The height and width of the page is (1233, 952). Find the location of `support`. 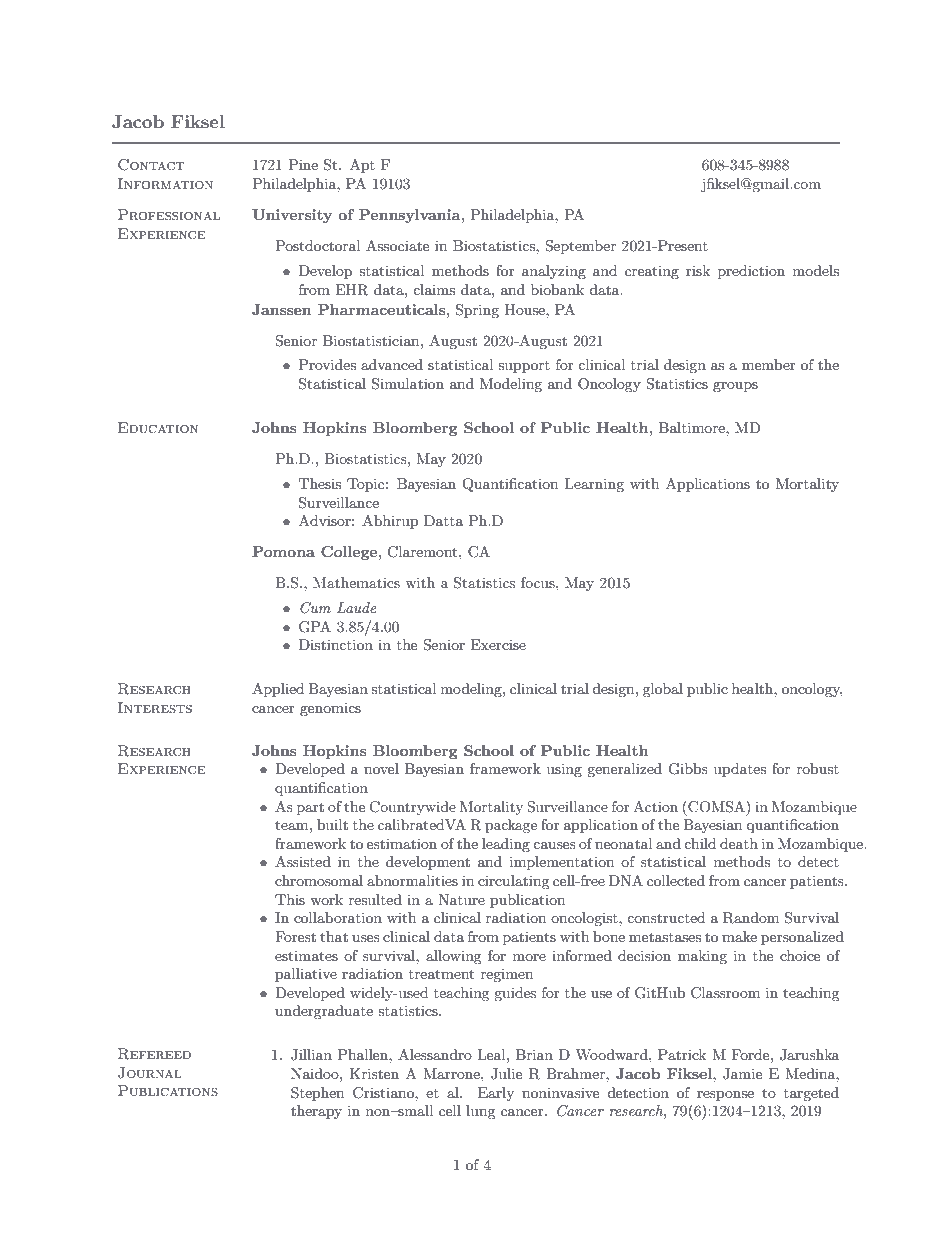

support is located at coordinates (524, 367).
